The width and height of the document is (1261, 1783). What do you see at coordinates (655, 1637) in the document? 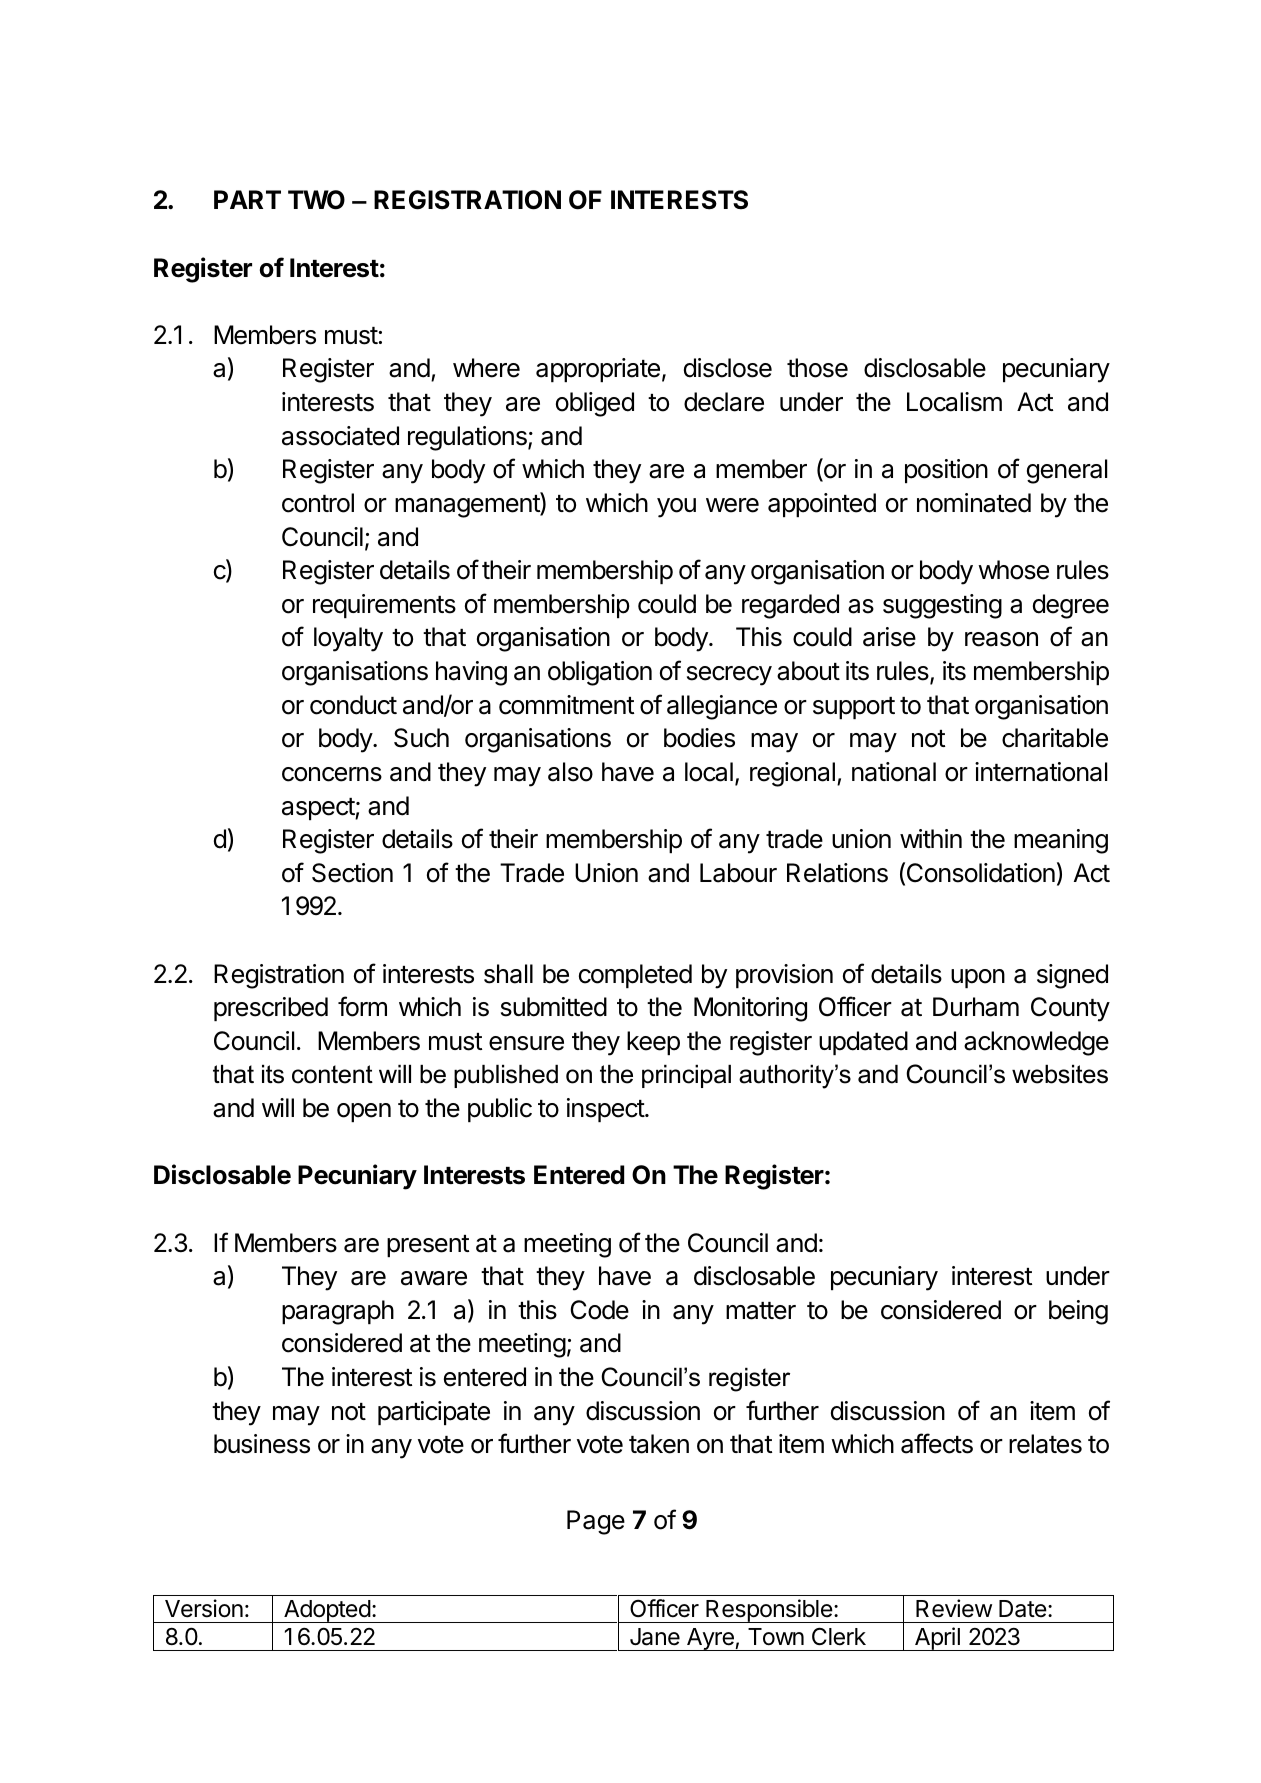
I see `Jane` at bounding box center [655, 1637].
